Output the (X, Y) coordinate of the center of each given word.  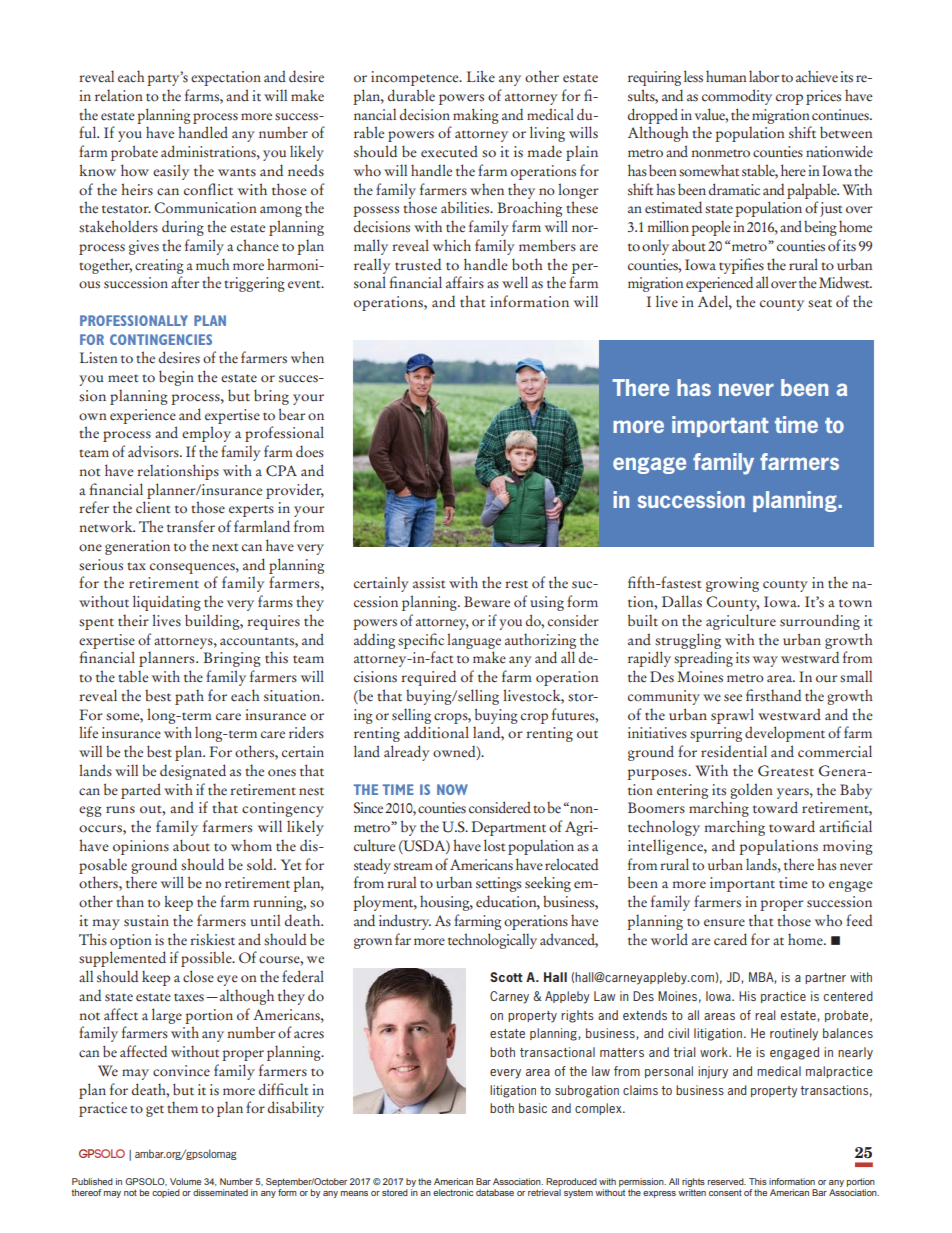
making (476, 116)
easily (171, 172)
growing (732, 584)
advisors (154, 451)
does (310, 451)
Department (508, 828)
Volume (185, 1181)
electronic (453, 1192)
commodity (737, 97)
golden (751, 791)
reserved (727, 1181)
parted (141, 791)
